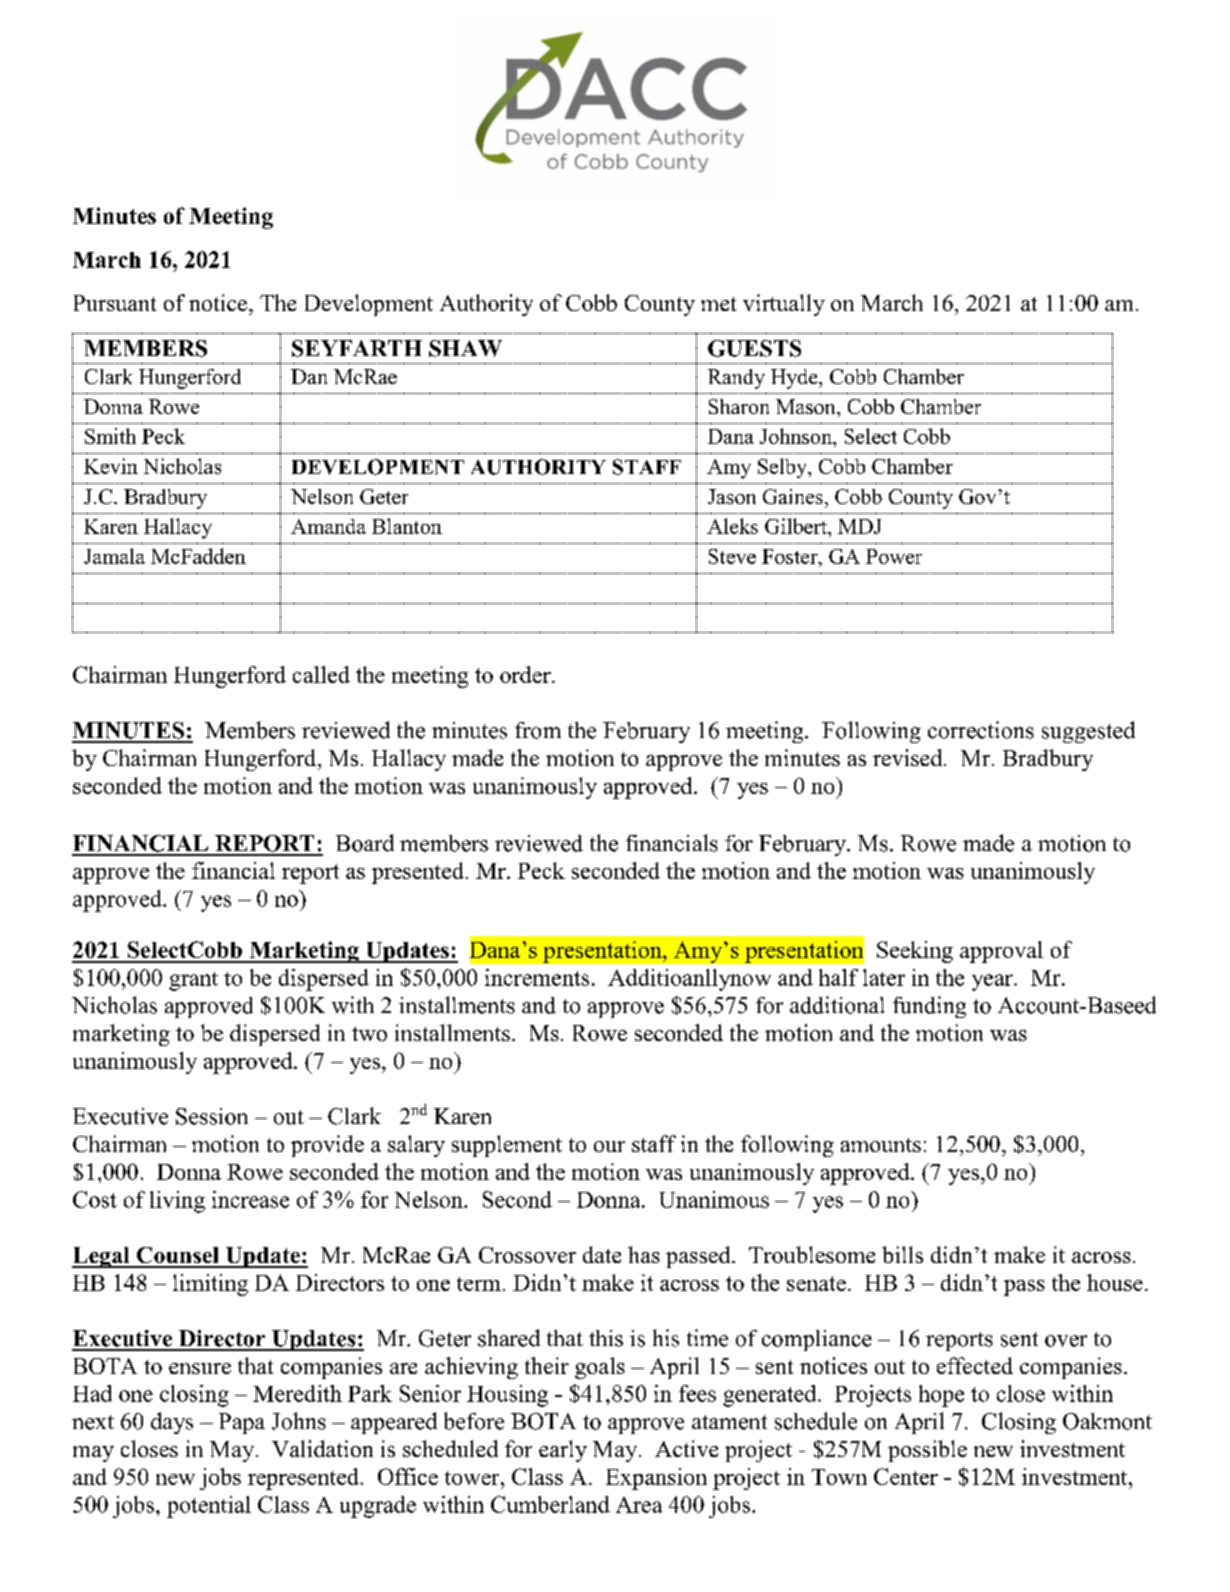  What do you see at coordinates (981, 730) in the screenshot?
I see `corrections` at bounding box center [981, 730].
